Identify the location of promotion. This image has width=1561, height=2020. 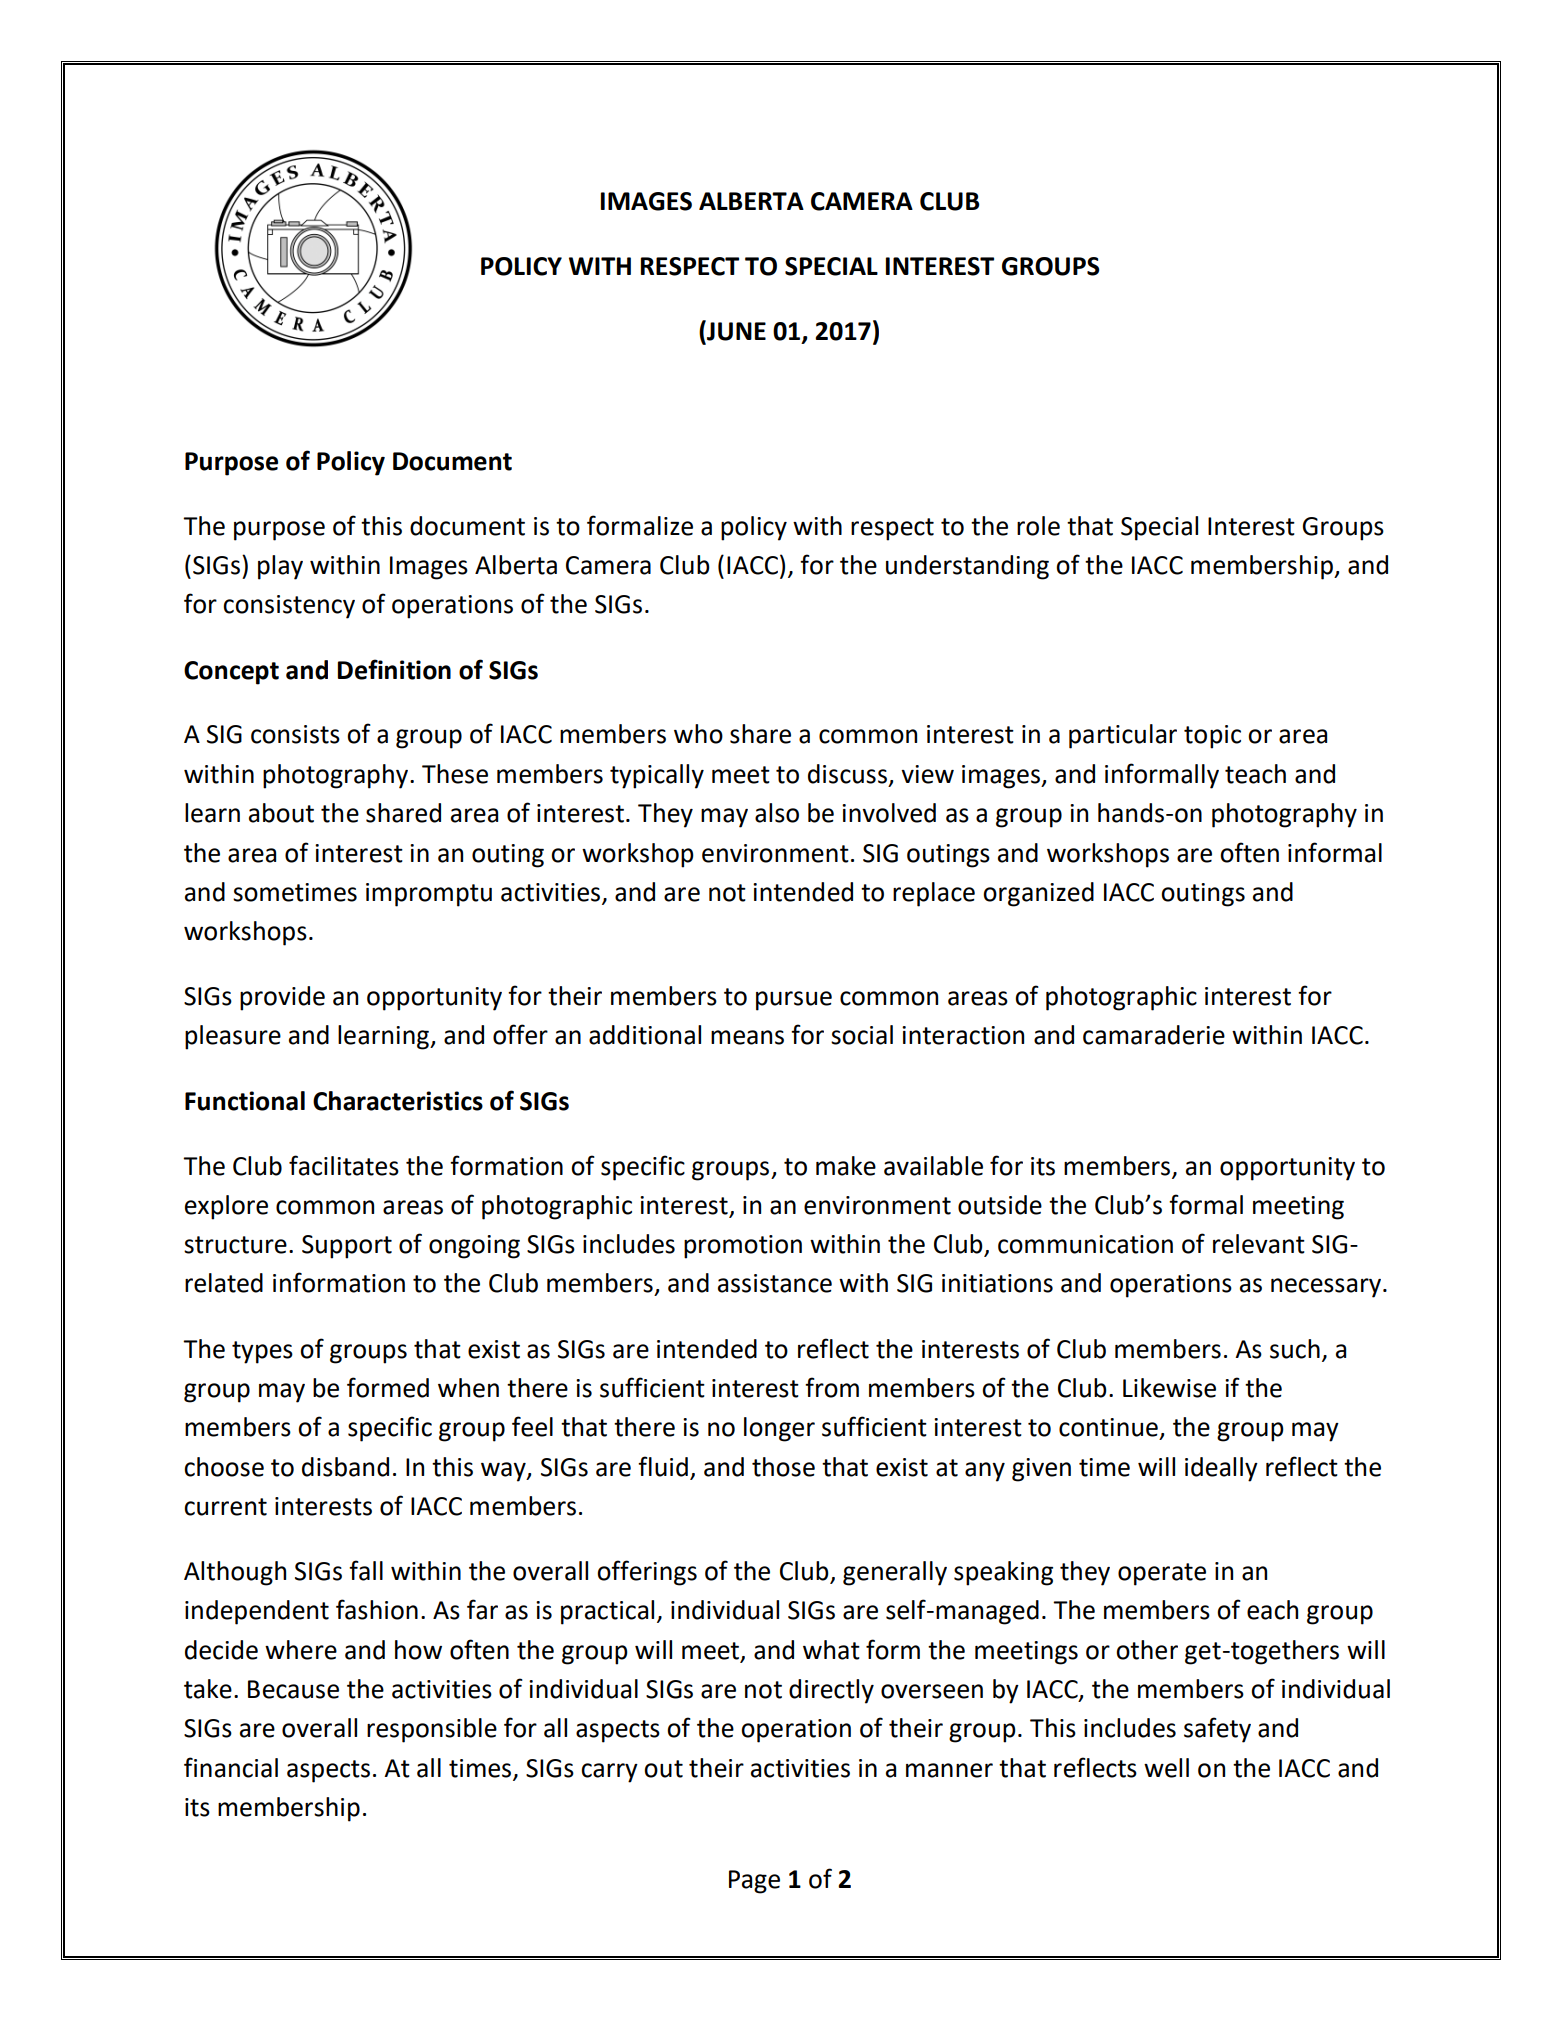
(743, 1247).
